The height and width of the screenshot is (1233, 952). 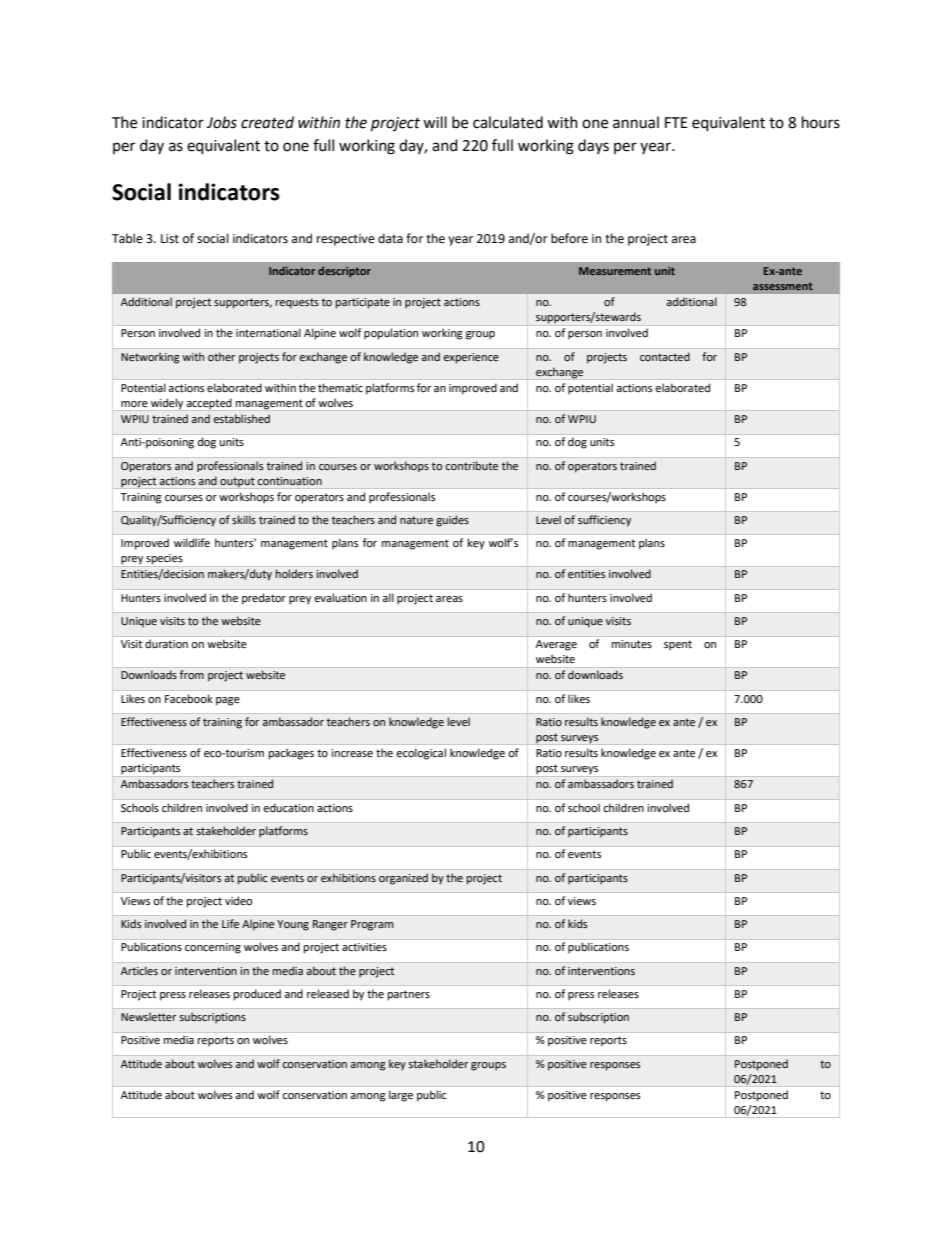 What do you see at coordinates (678, 645) in the screenshot?
I see `spent` at bounding box center [678, 645].
